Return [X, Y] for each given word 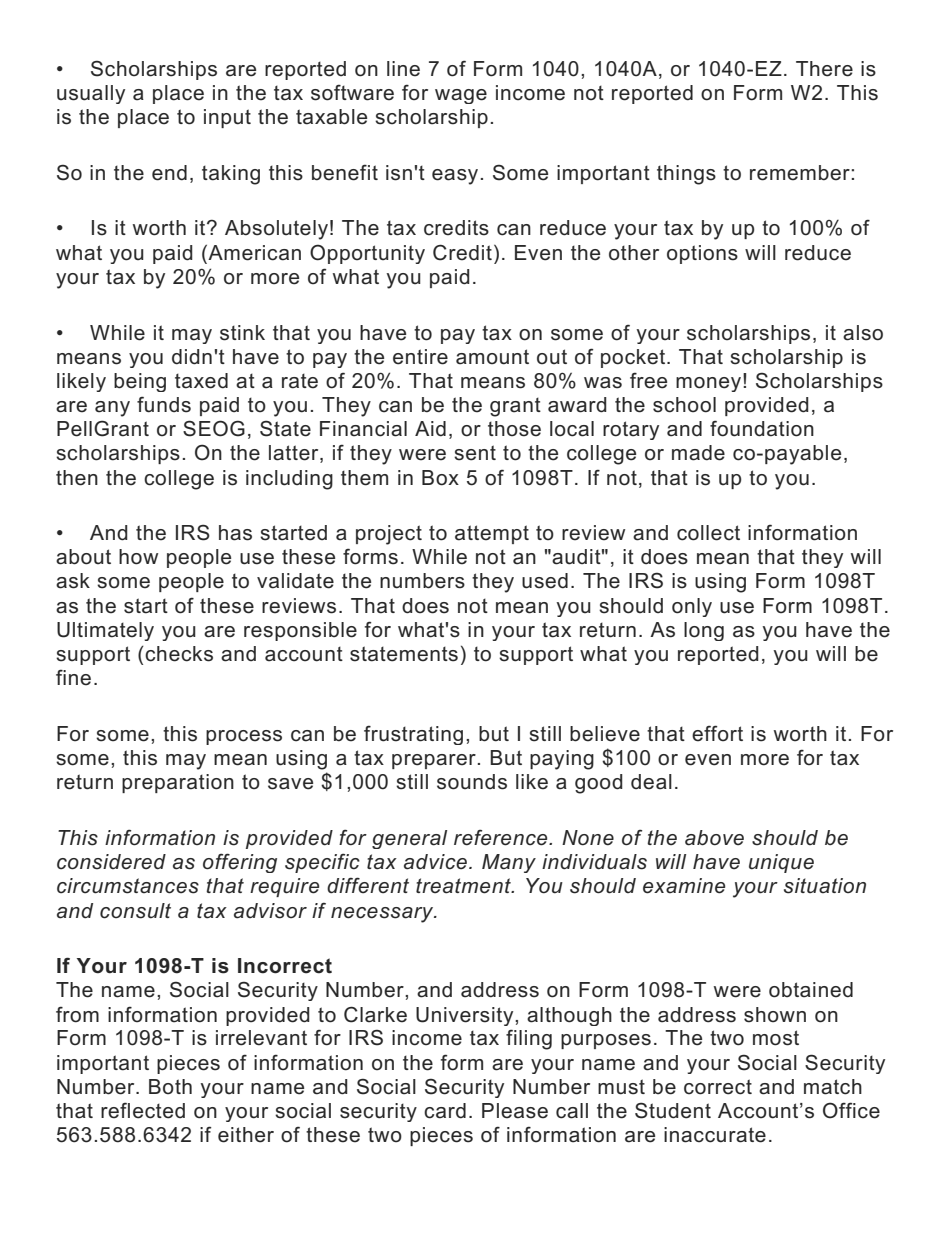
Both [170, 1087]
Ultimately [105, 631]
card [445, 1111]
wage [461, 96]
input [227, 118]
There [824, 69]
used [545, 581]
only [692, 607]
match [833, 1087]
